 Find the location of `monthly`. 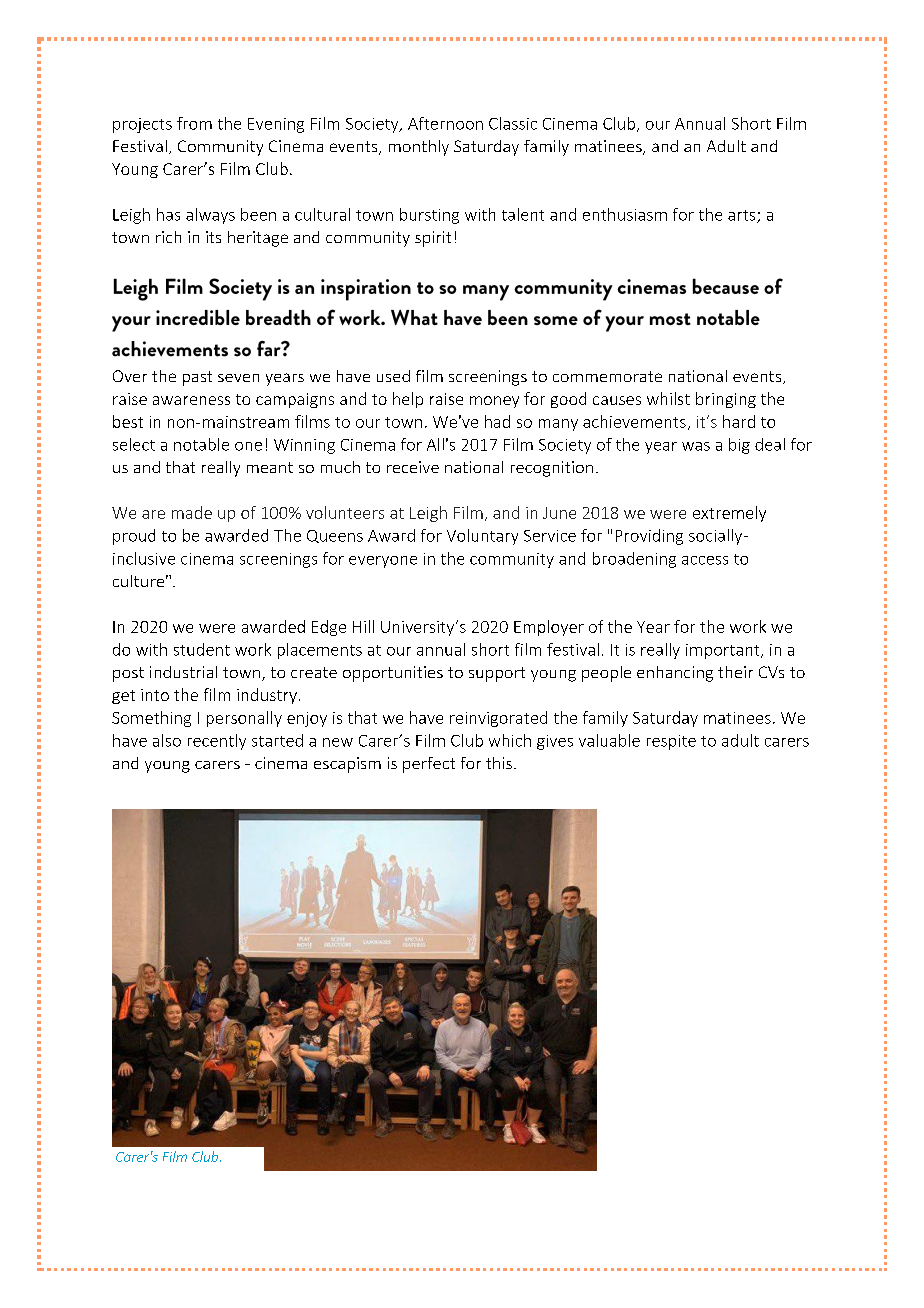

monthly is located at coordinates (419, 148).
